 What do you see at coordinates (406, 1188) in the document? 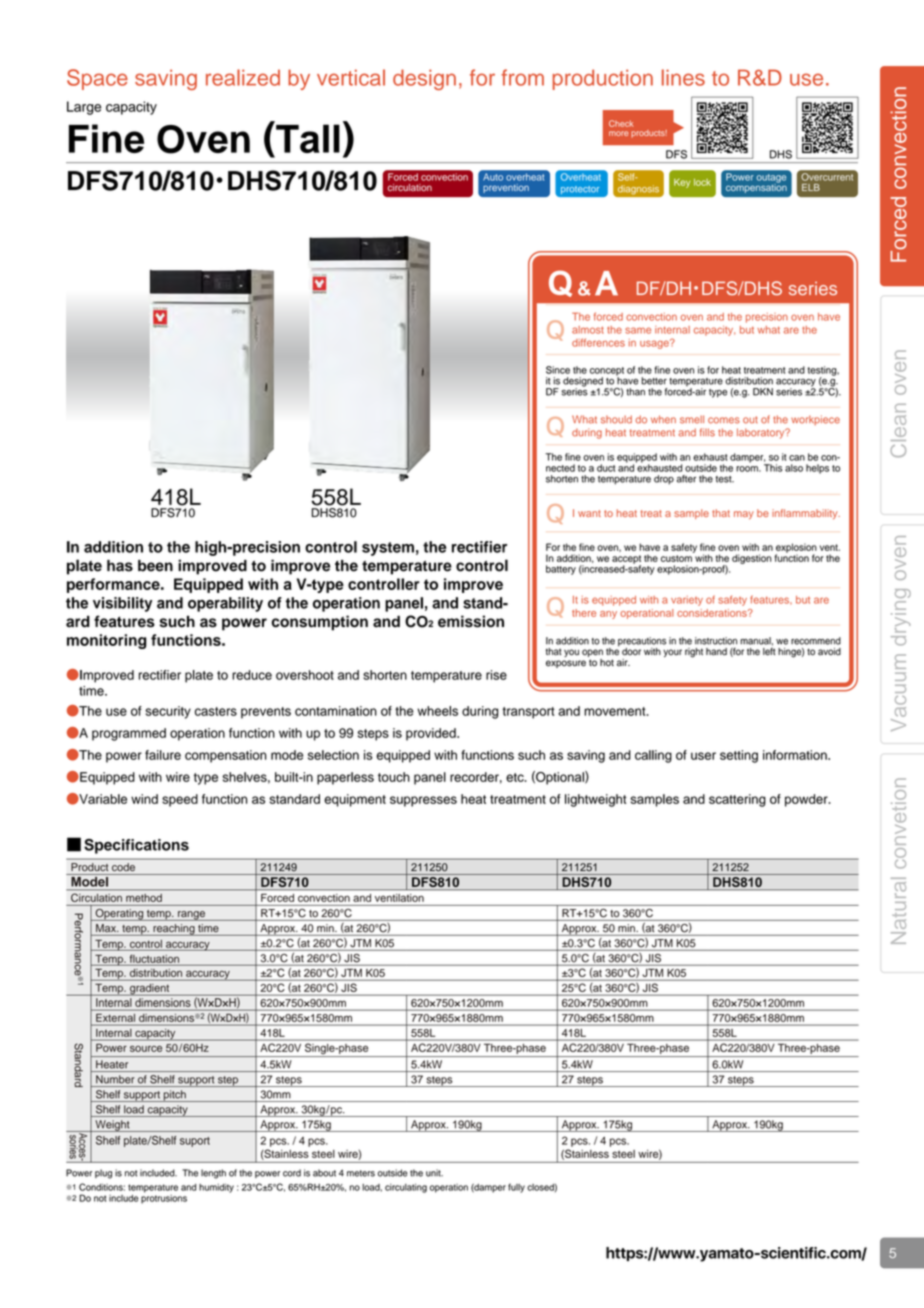
I see `circulating` at bounding box center [406, 1188].
